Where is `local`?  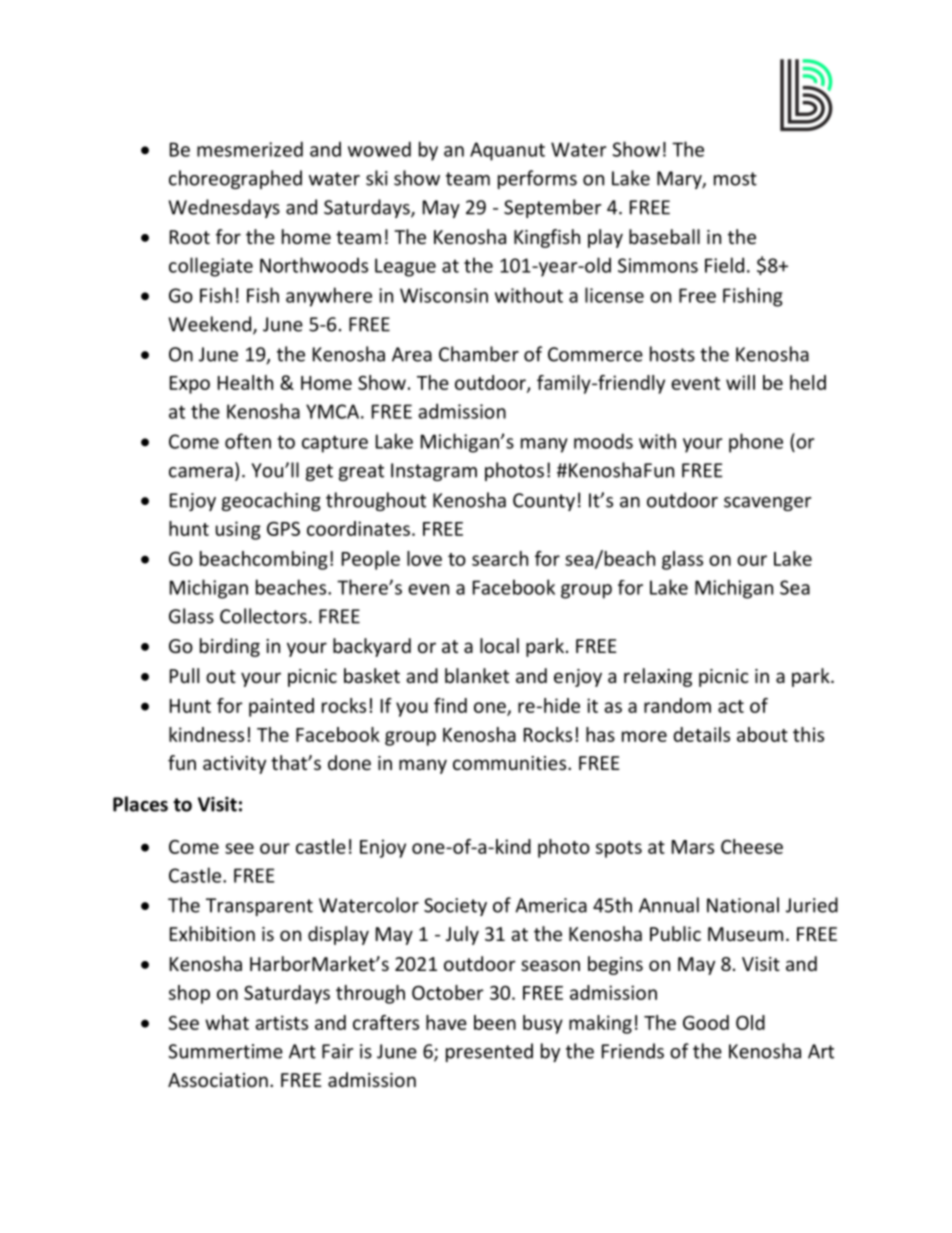 local is located at coordinates (499, 645).
